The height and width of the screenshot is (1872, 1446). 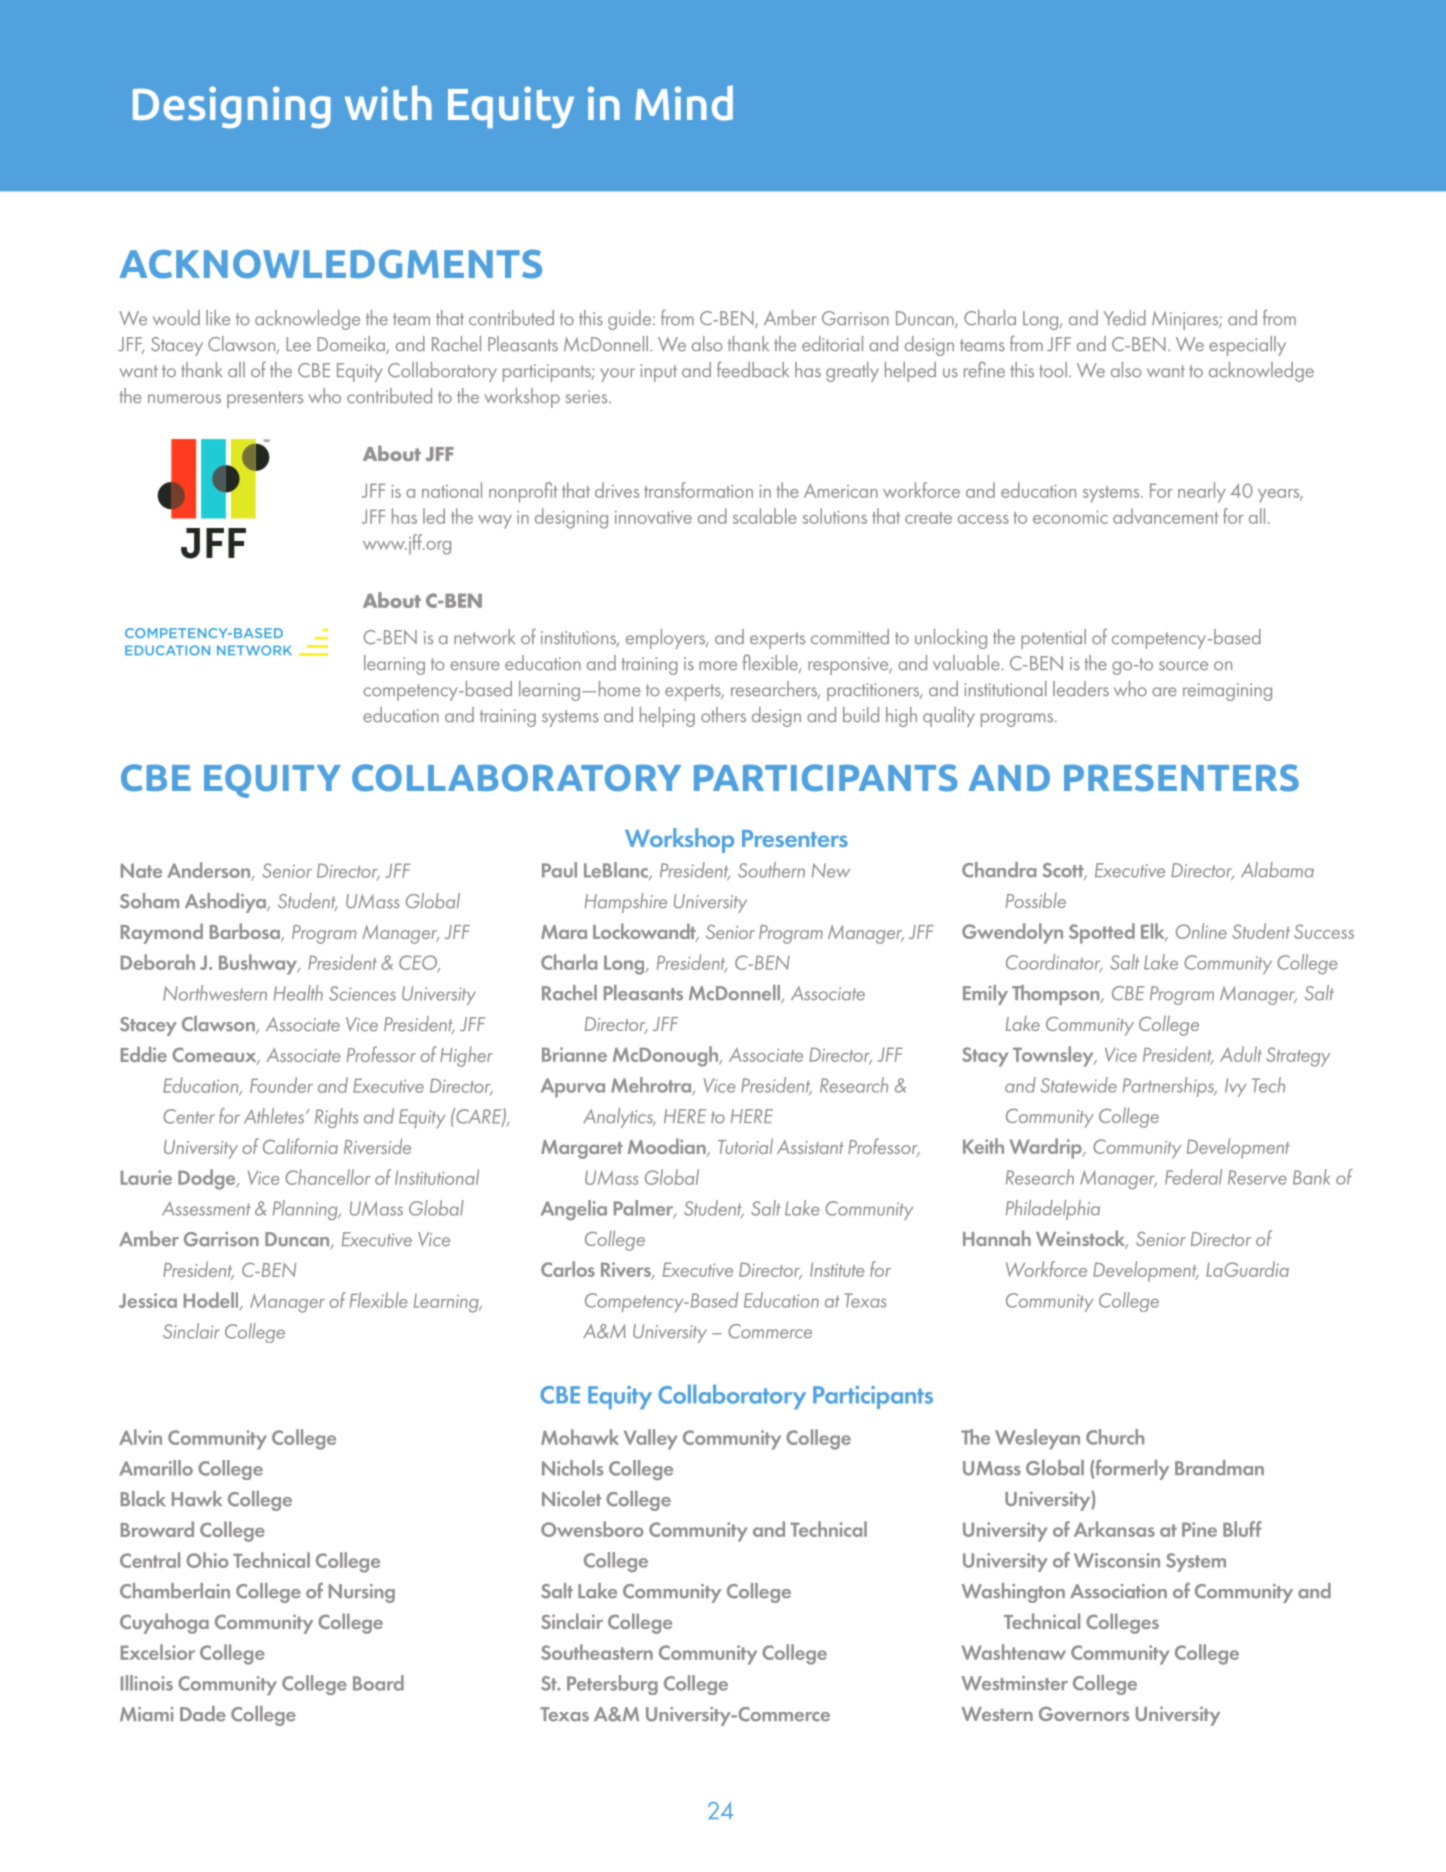 What do you see at coordinates (452, 490) in the screenshot?
I see `national` at bounding box center [452, 490].
